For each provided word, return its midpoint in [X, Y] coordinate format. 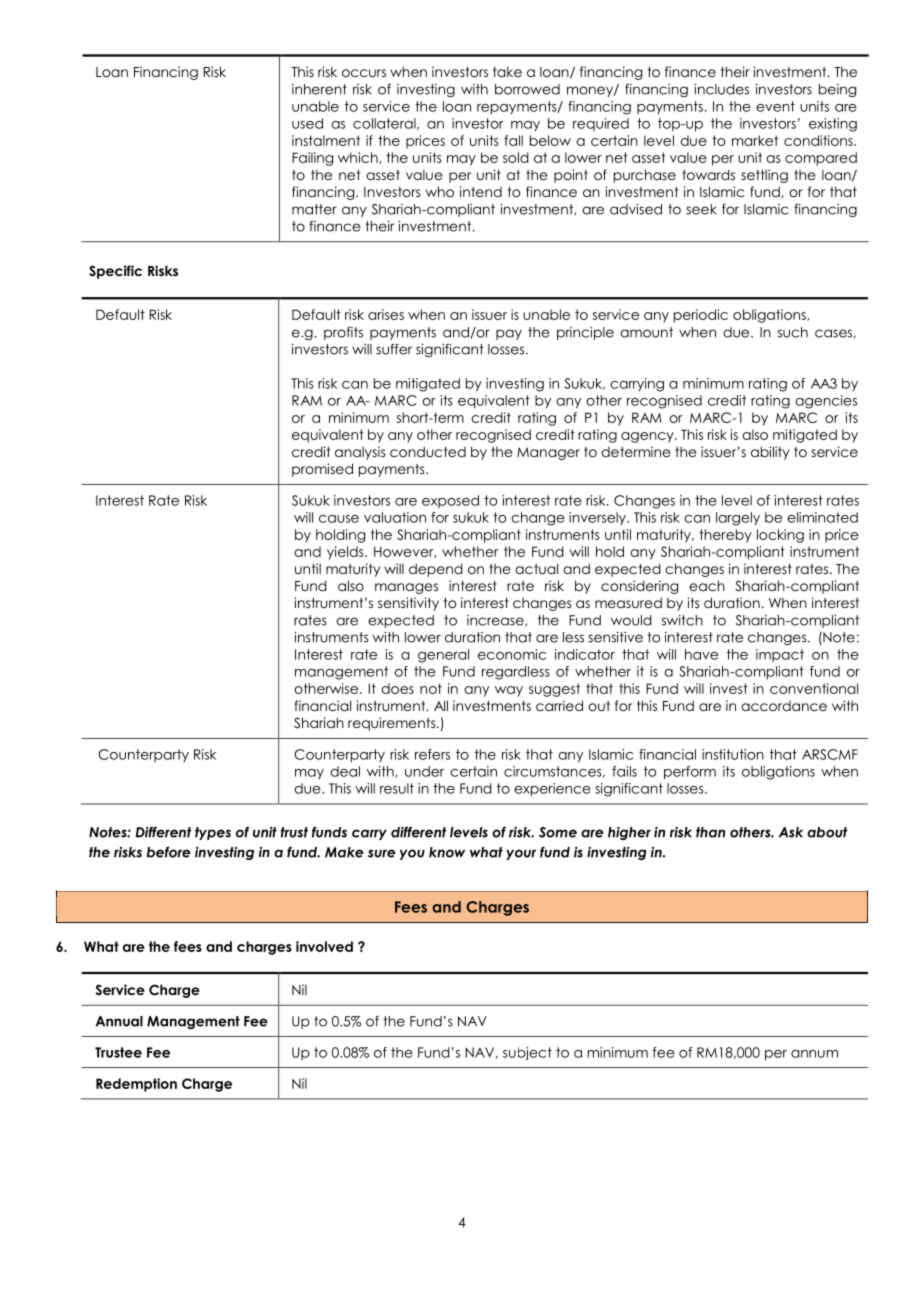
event [775, 106]
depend [436, 570]
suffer [394, 349]
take [507, 71]
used [307, 123]
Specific [115, 272]
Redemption [136, 1085]
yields [346, 553]
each [707, 585]
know [447, 852]
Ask [791, 832]
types [213, 833]
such [793, 332]
